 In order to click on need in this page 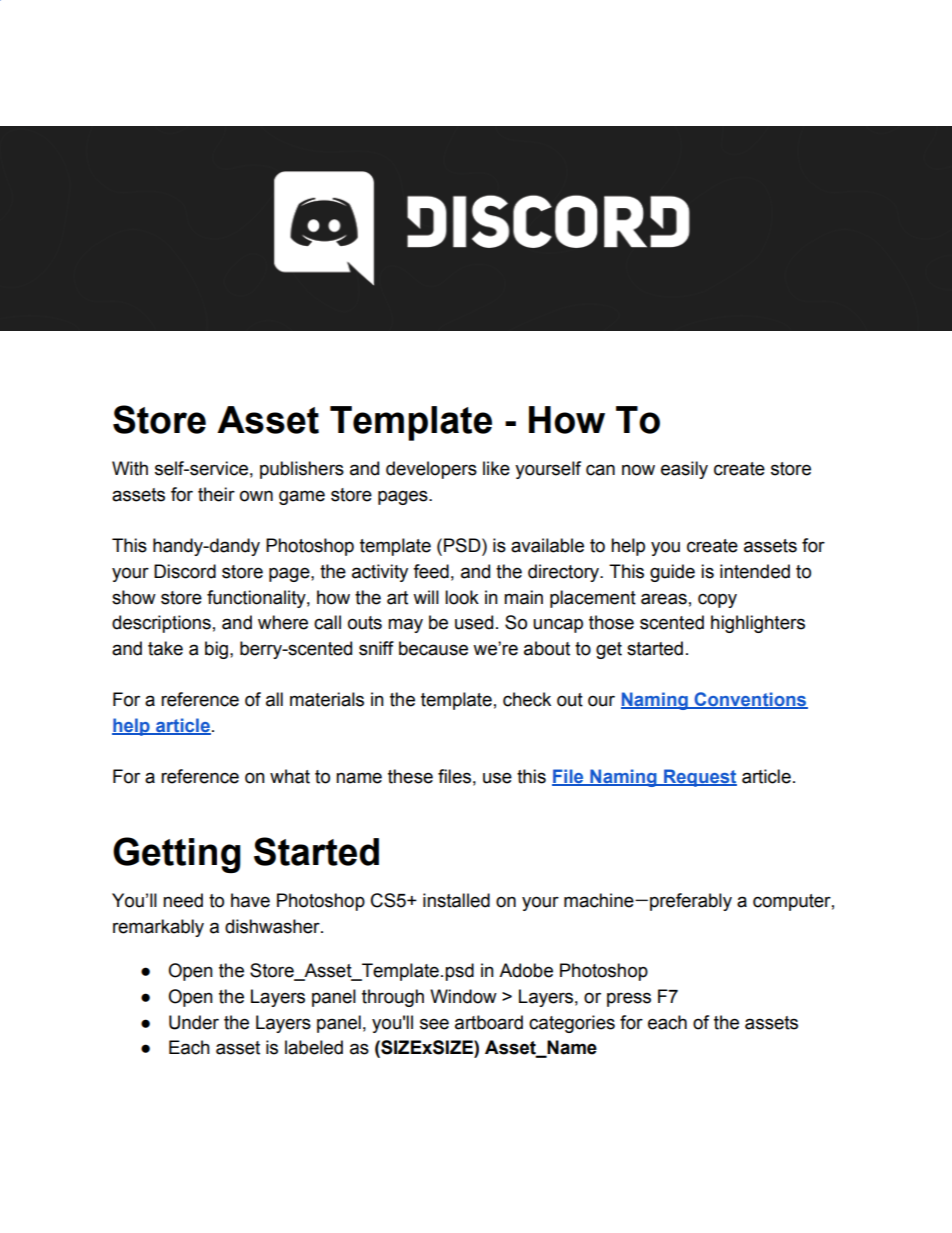, I will do `click(183, 900)`.
